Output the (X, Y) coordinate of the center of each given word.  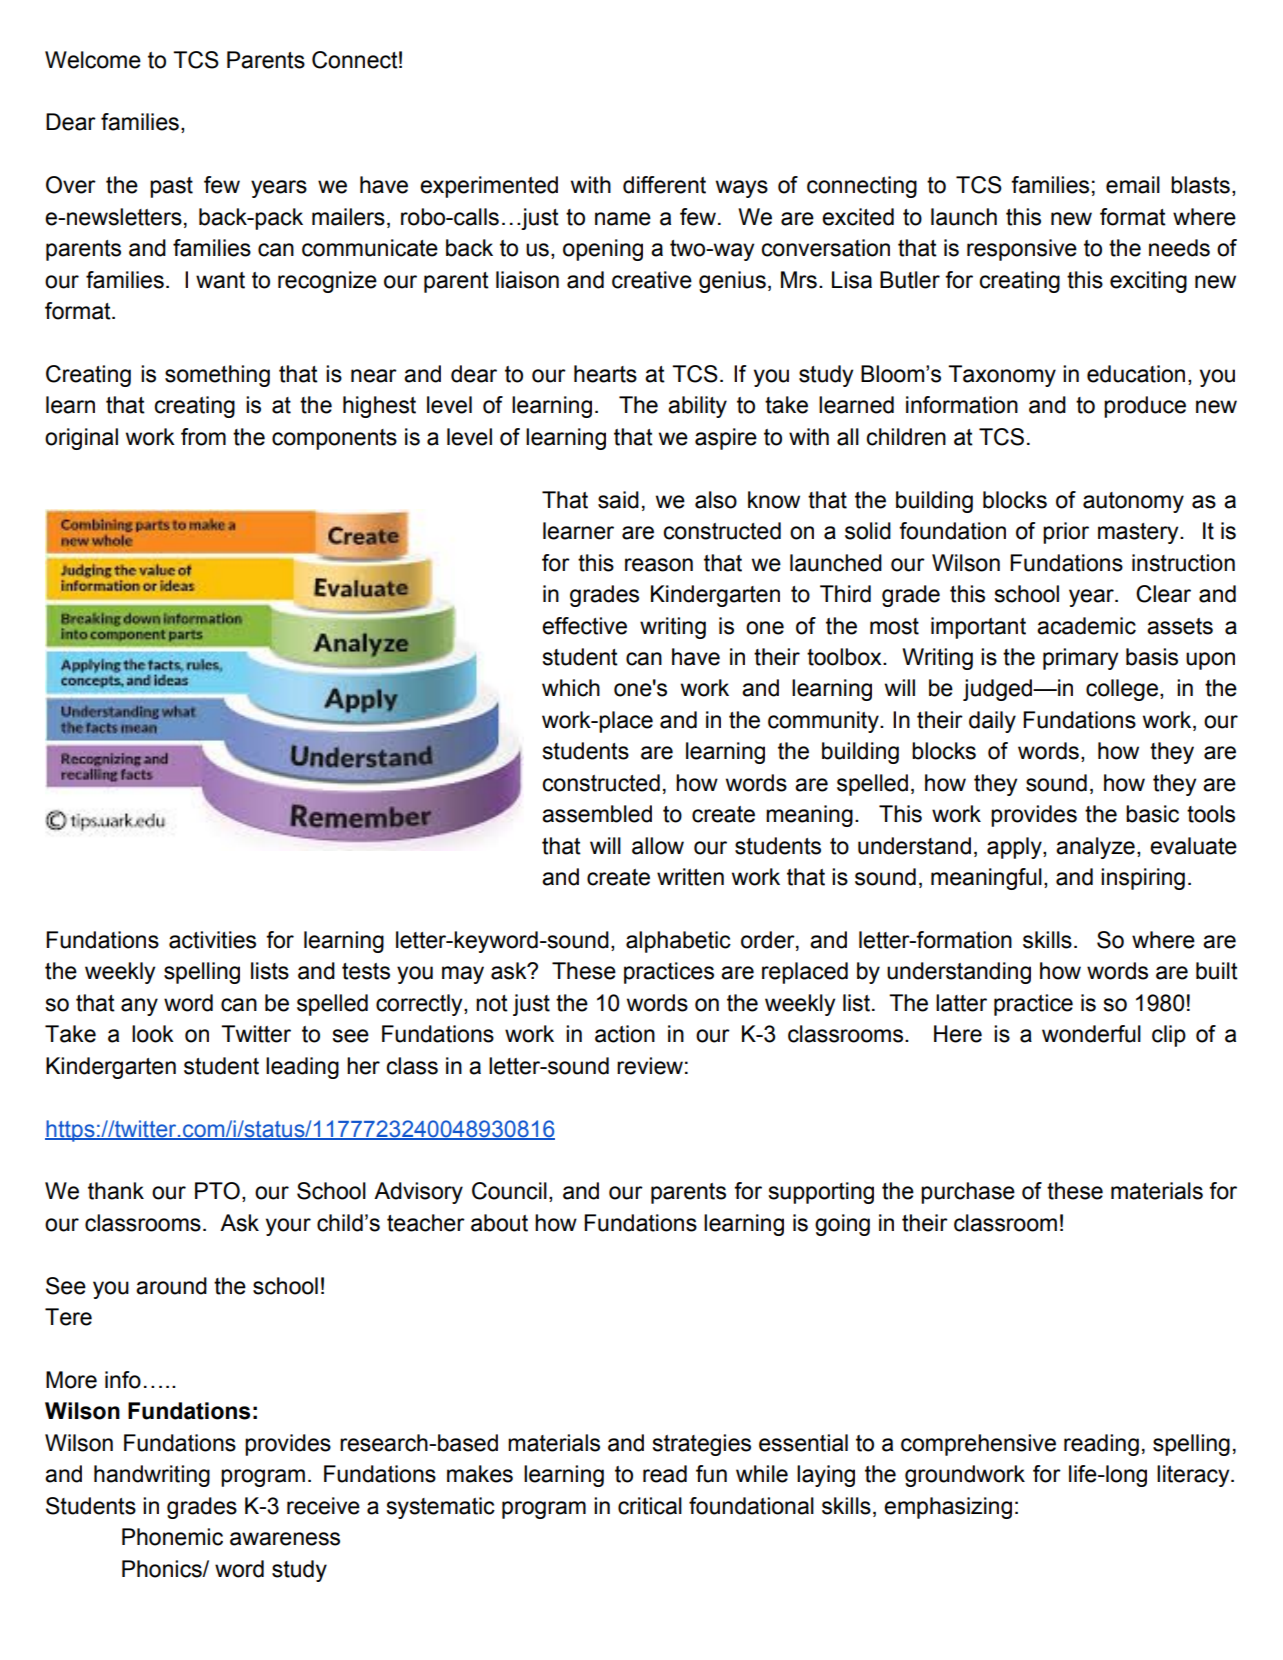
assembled (597, 814)
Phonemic (172, 1537)
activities (212, 940)
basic (1152, 814)
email (1133, 185)
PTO (217, 1191)
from (203, 437)
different (664, 185)
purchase (968, 1193)
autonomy (1133, 502)
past (171, 187)
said (618, 500)
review (650, 1066)
